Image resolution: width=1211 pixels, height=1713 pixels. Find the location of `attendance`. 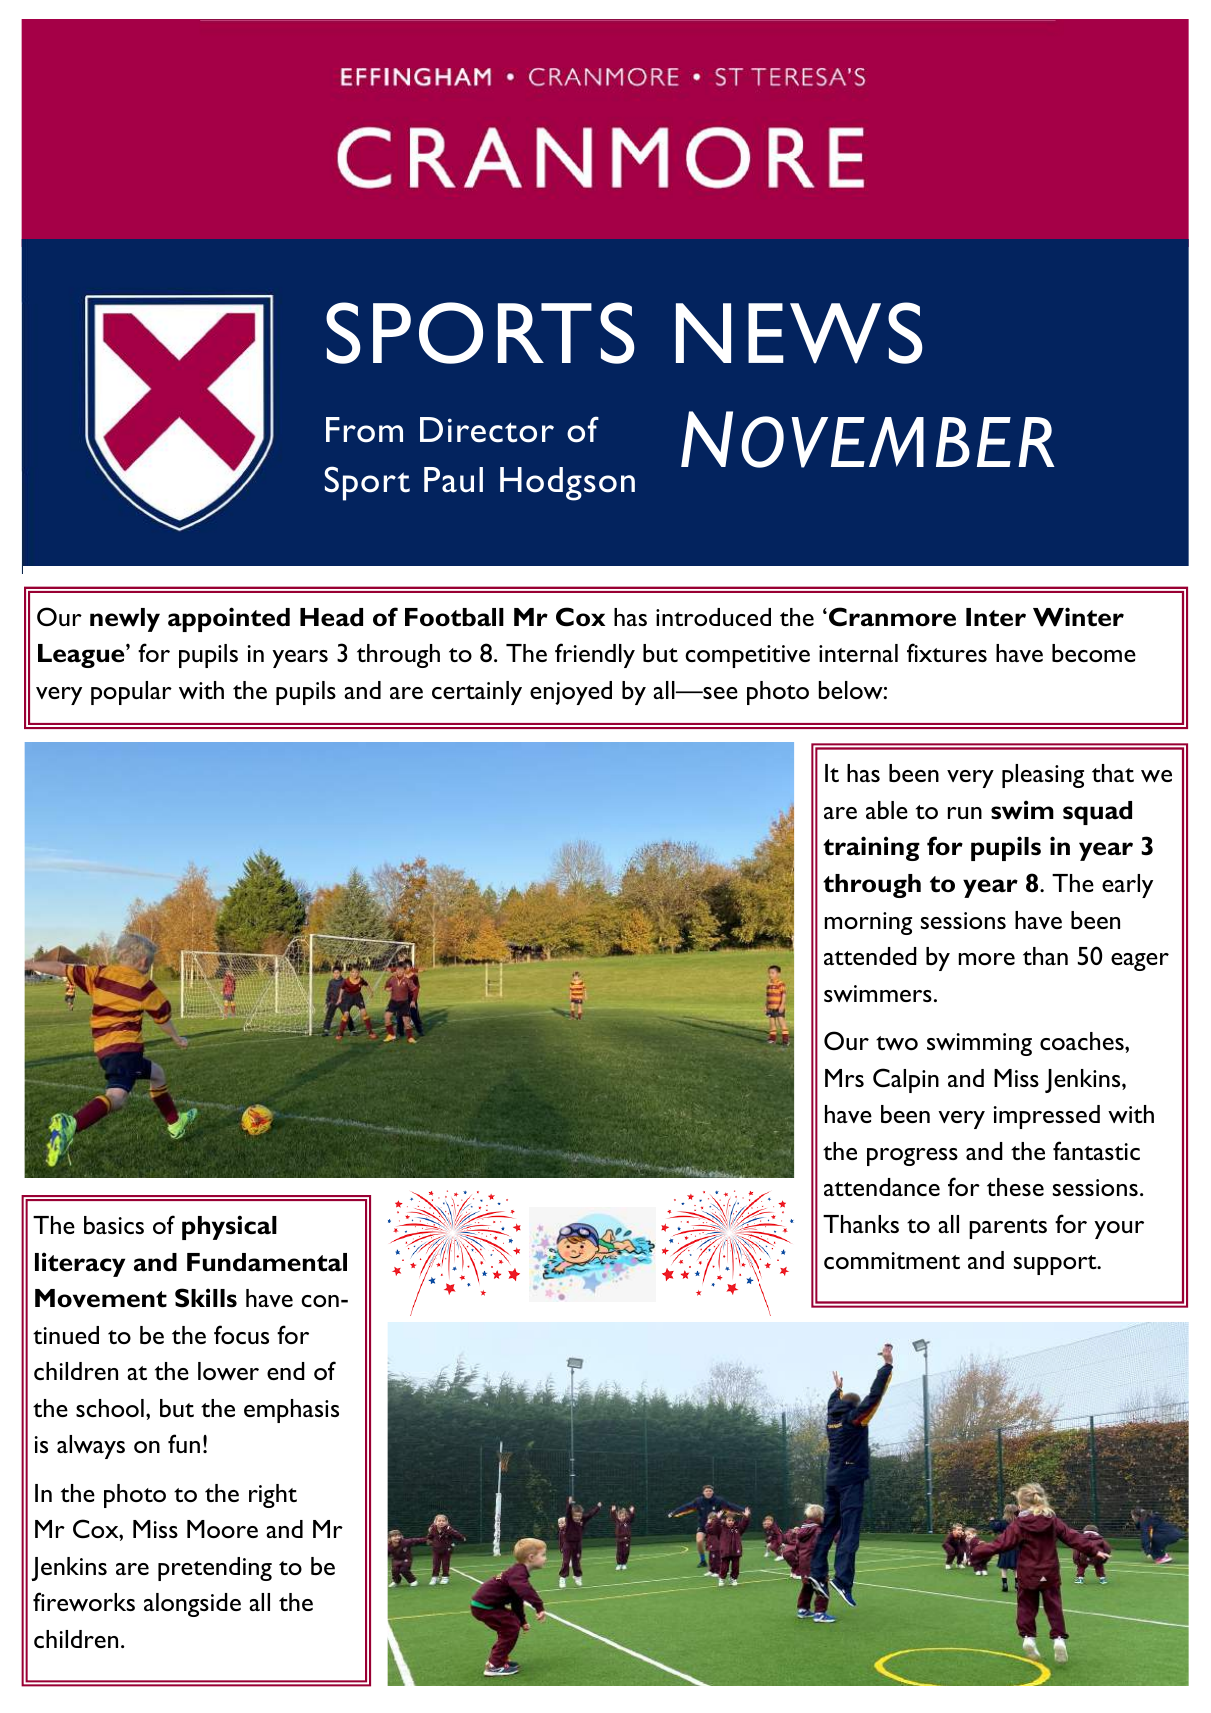

attendance is located at coordinates (882, 1187).
